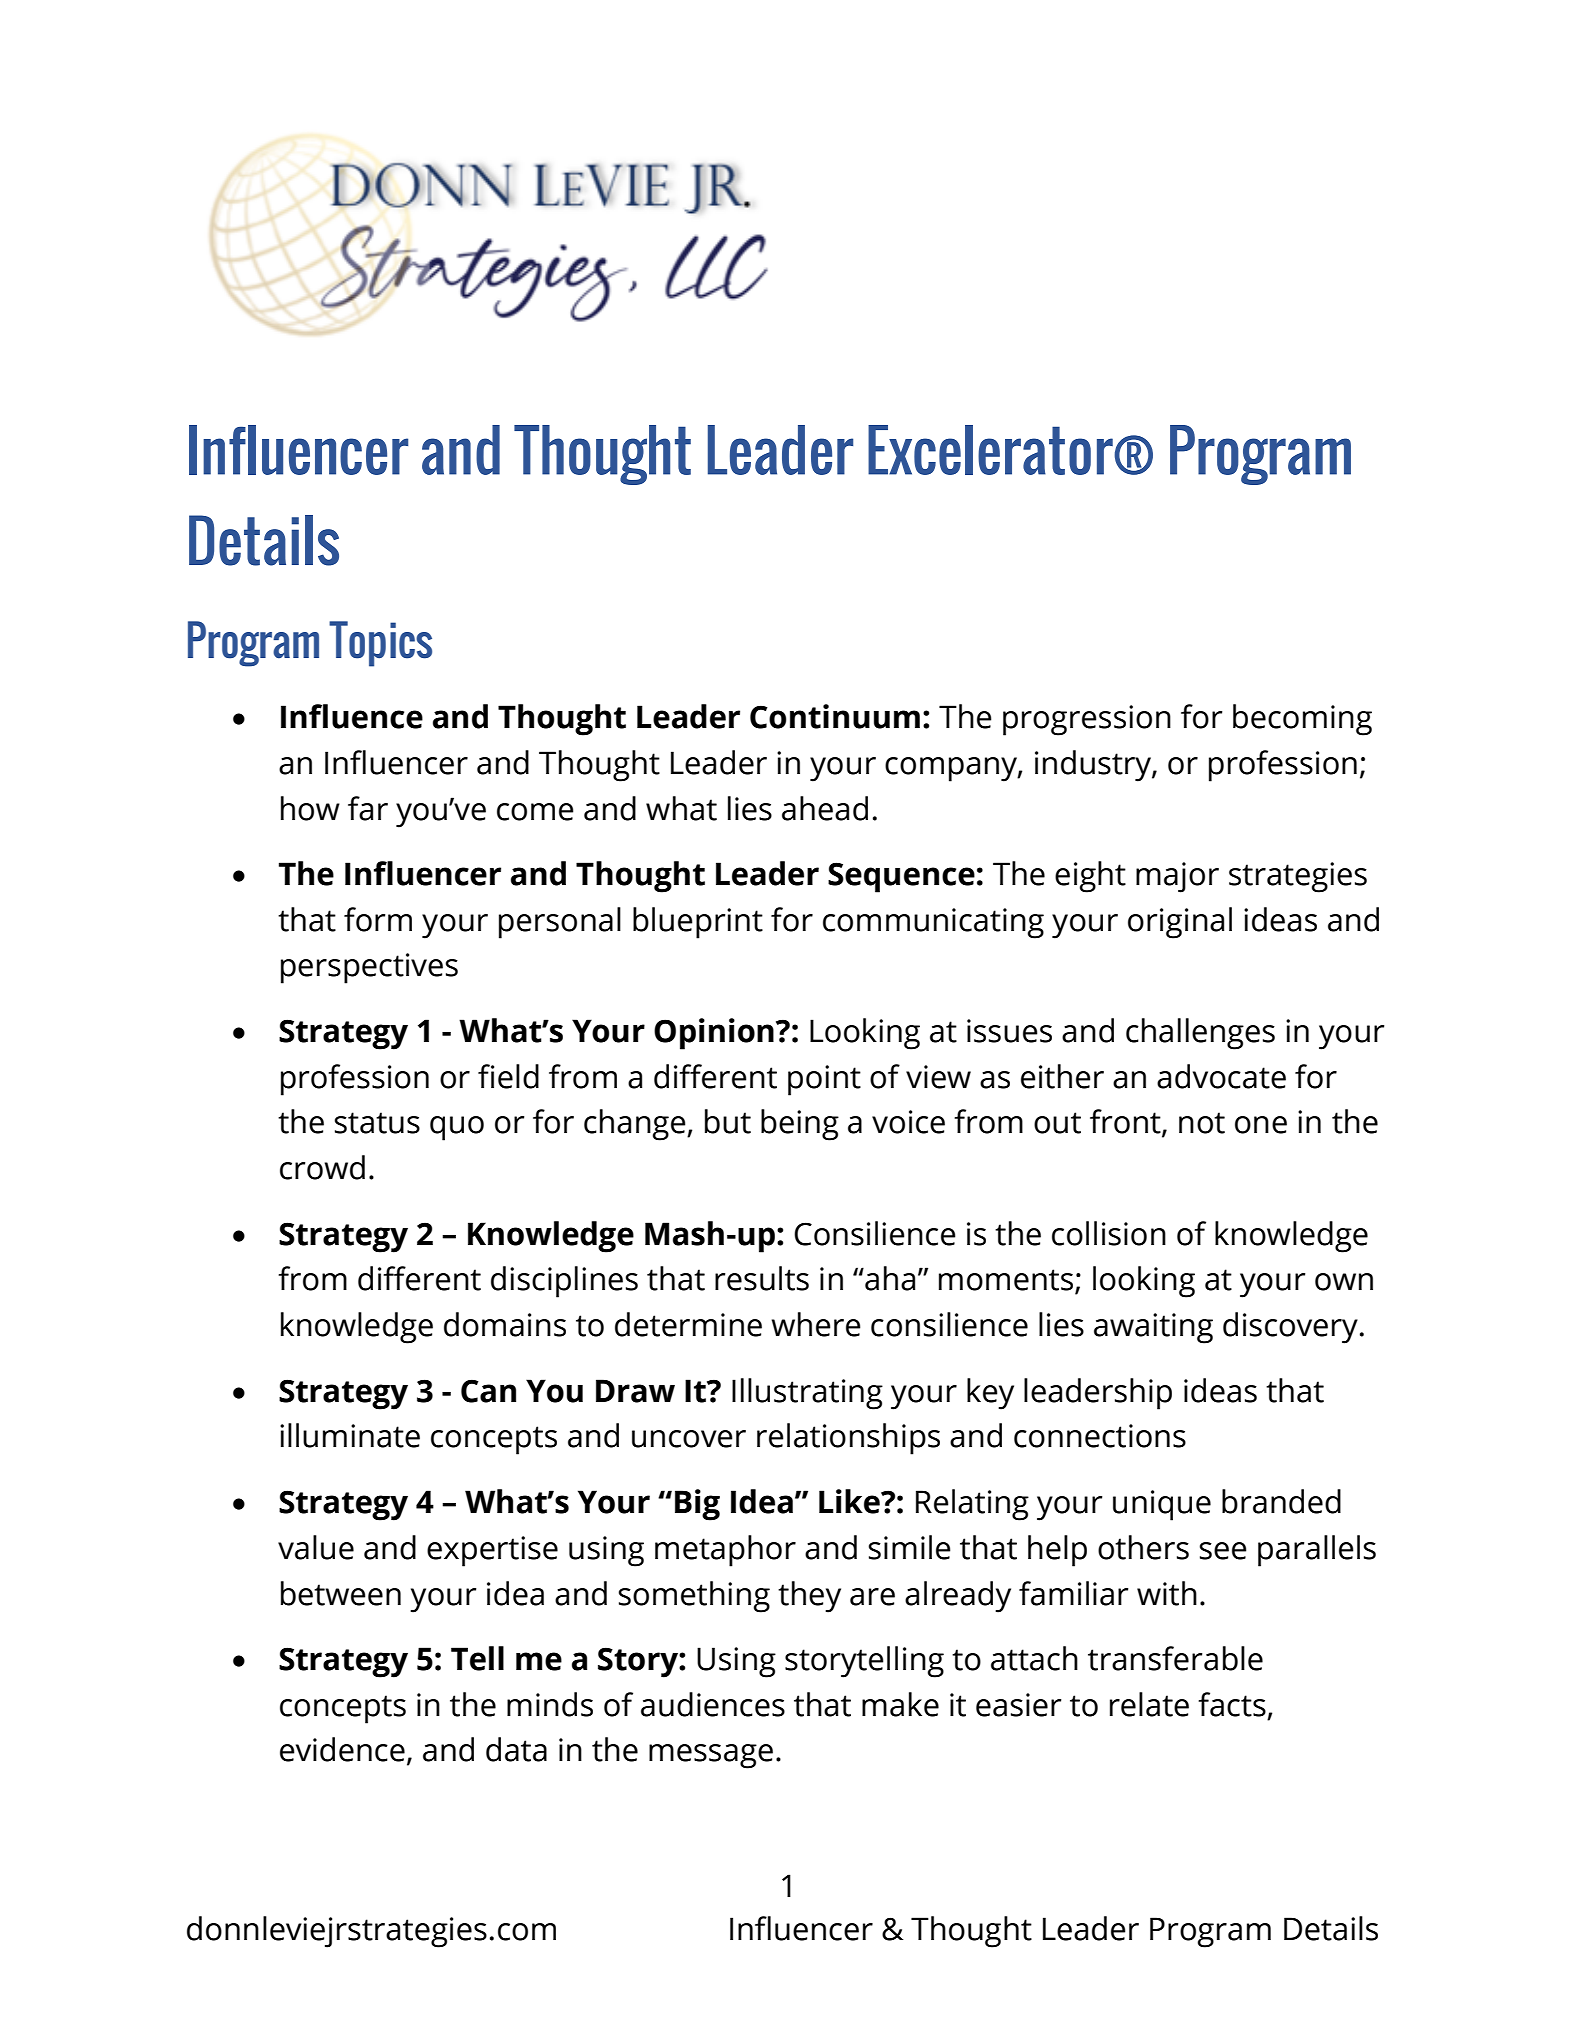 The image size is (1577, 2041). Describe the element at coordinates (1153, 1328) in the screenshot. I see `awaiting` at that location.
